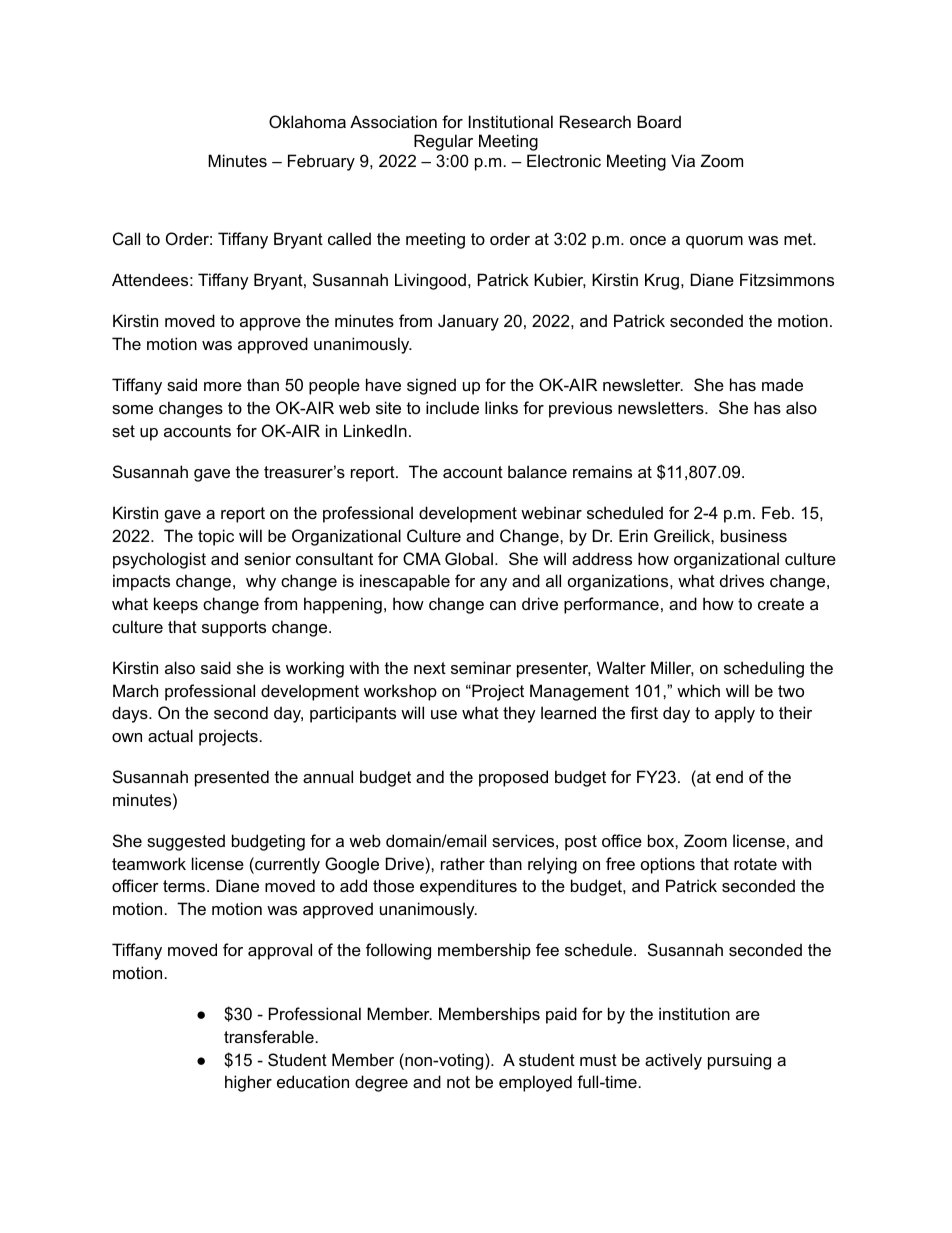  Describe the element at coordinates (469, 558) in the document. I see `Global` at that location.
